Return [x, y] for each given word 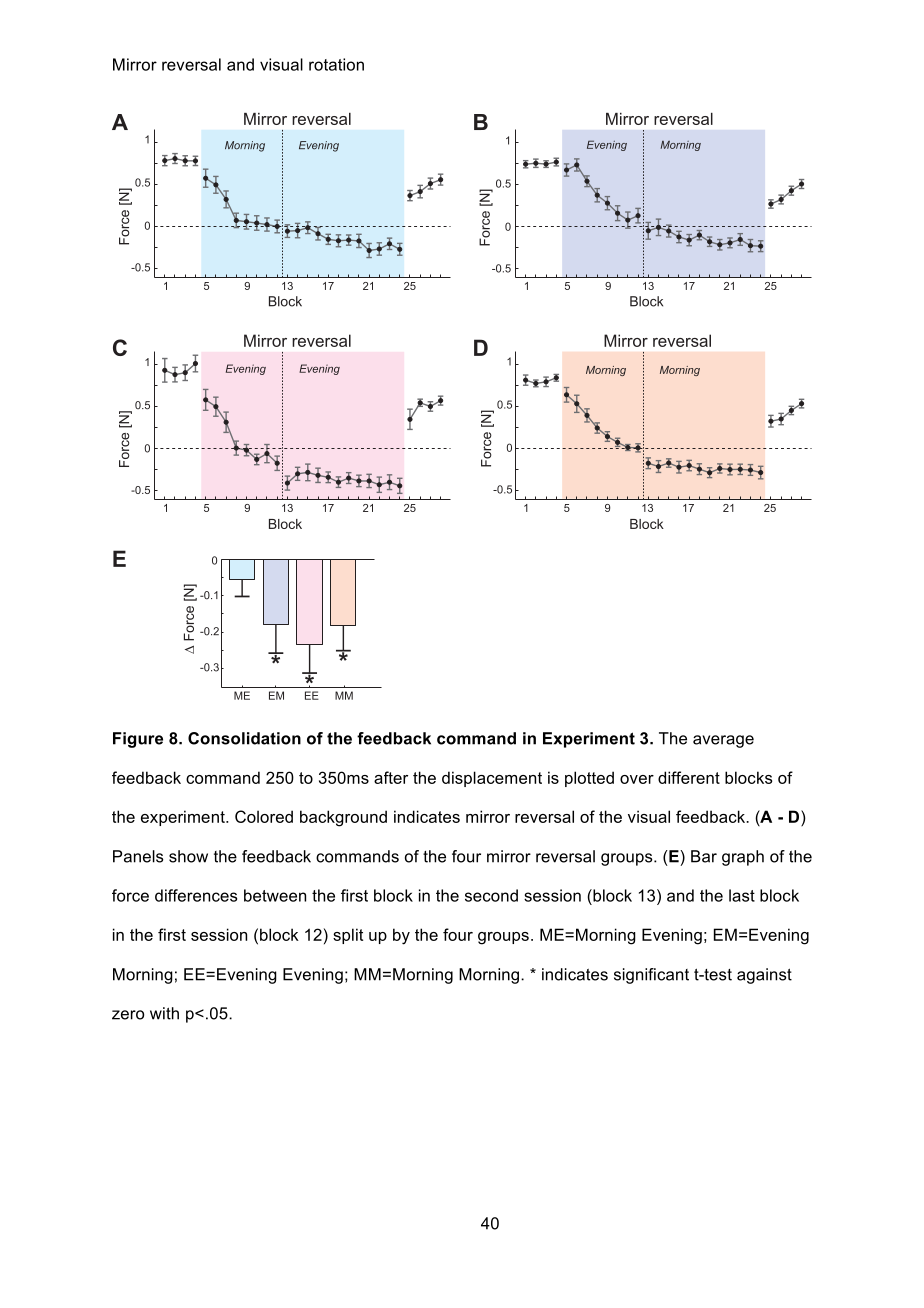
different [689, 777]
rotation [336, 64]
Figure [138, 740]
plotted [589, 779]
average [723, 741]
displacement [492, 779]
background [343, 818]
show [188, 856]
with [164, 1013]
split [348, 936]
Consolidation [244, 738]
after [391, 777]
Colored [264, 816]
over [637, 779]
